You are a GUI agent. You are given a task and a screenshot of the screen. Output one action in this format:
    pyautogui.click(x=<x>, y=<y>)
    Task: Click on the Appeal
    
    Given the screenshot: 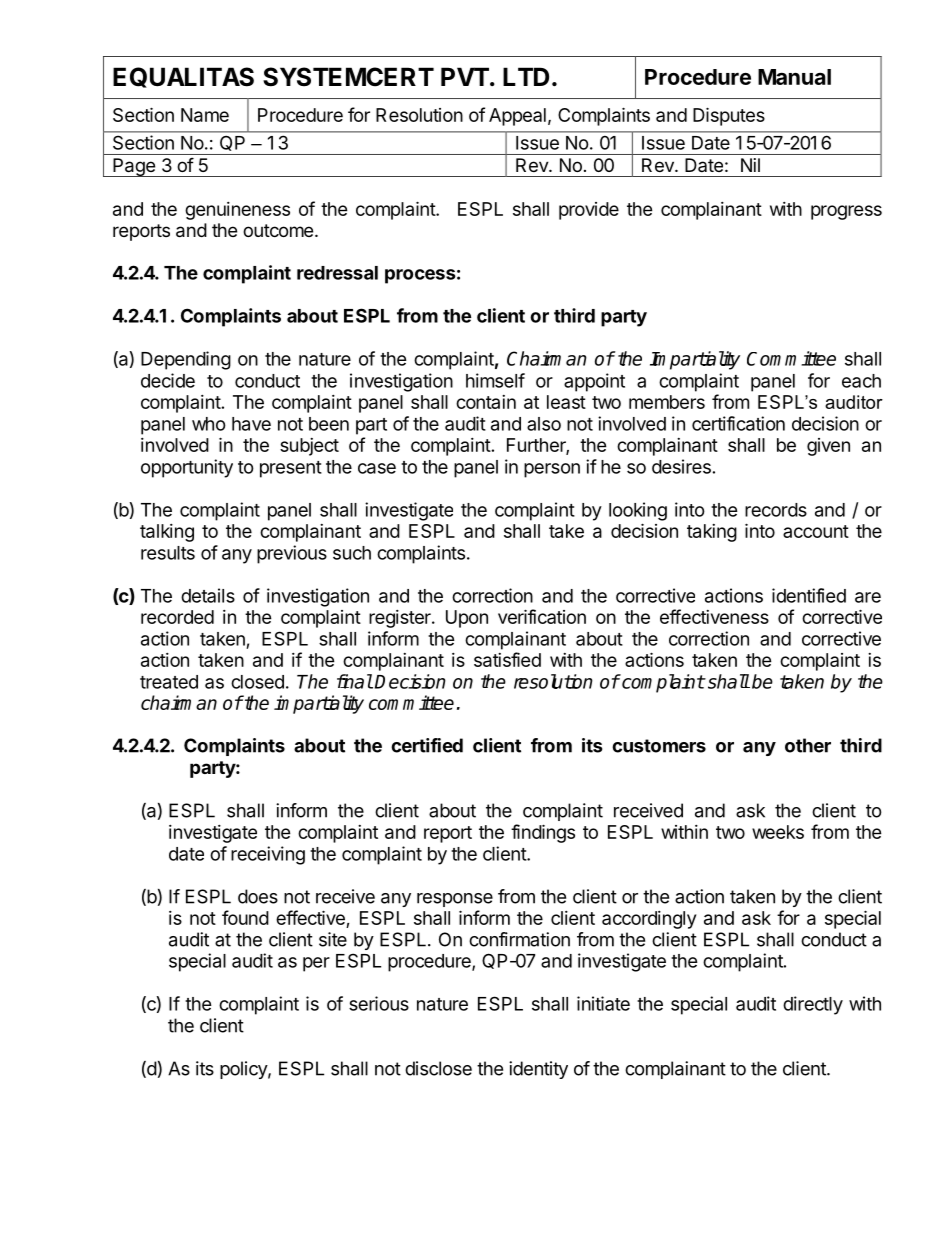 What is the action you would take?
    pyautogui.click(x=517, y=117)
